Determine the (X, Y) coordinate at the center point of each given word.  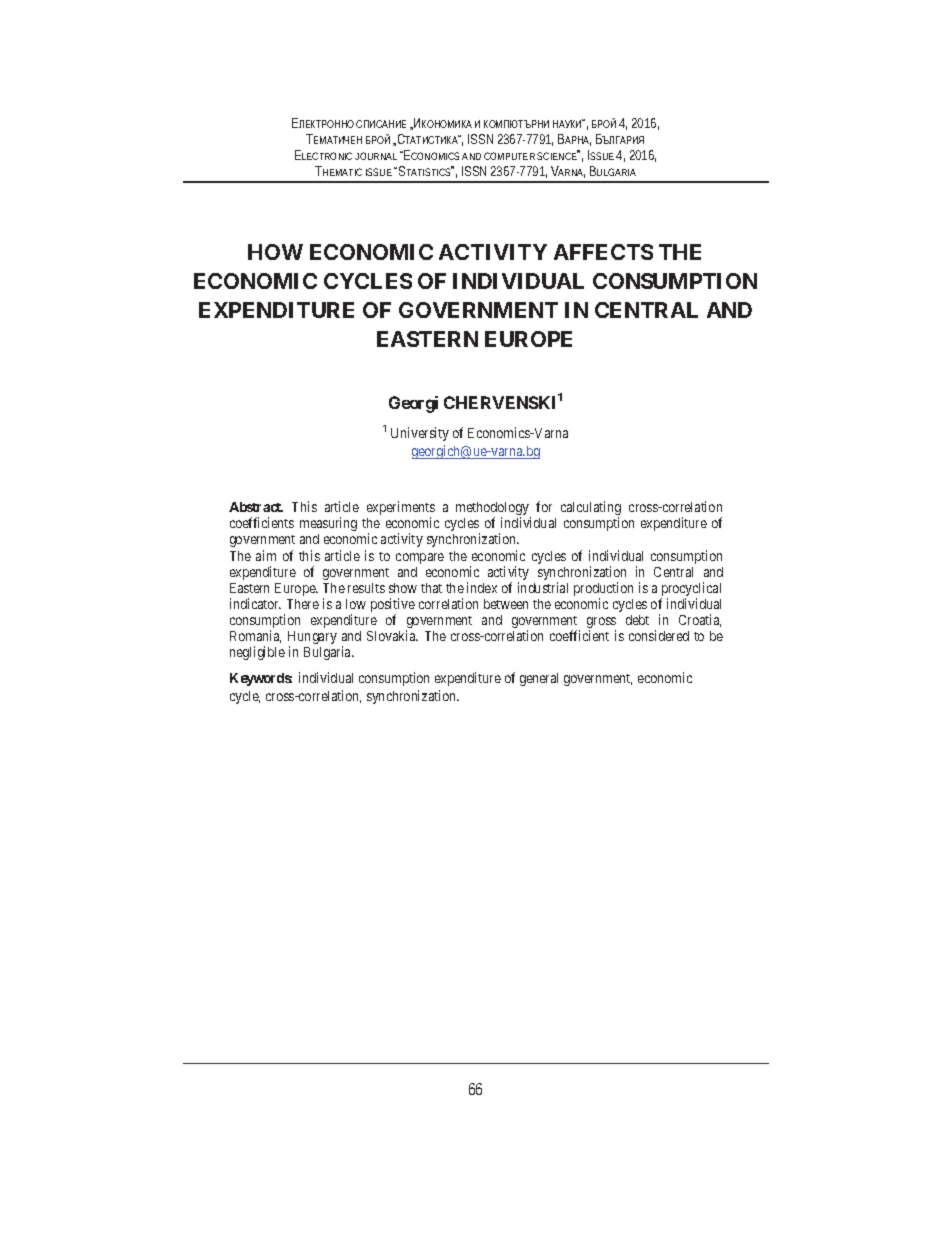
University (420, 434)
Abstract (256, 507)
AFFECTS (603, 252)
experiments (401, 509)
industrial (543, 587)
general (539, 679)
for (544, 506)
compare (420, 558)
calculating (591, 509)
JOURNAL (376, 156)
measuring (328, 524)
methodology (493, 510)
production (603, 590)
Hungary (312, 639)
